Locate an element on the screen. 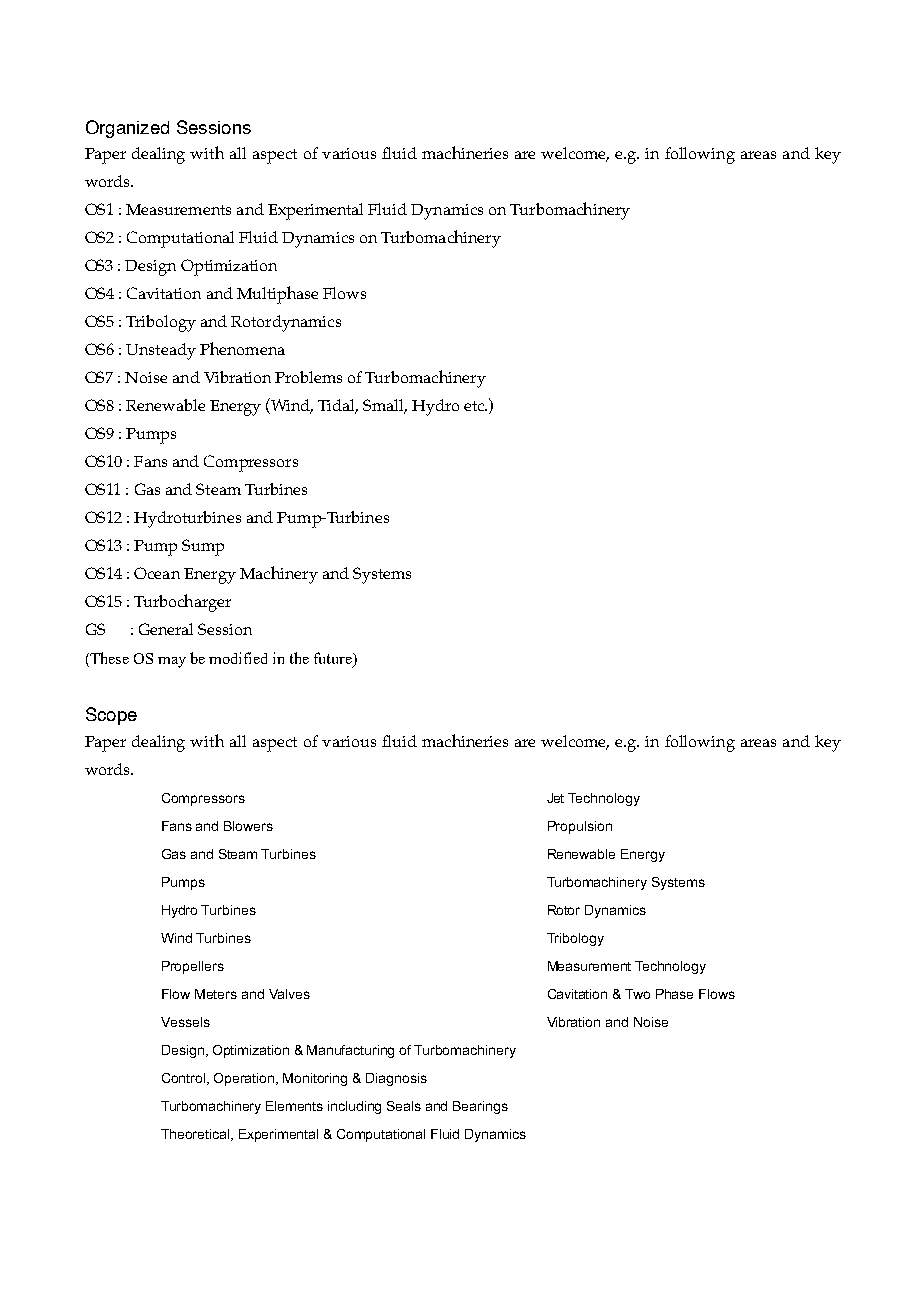 This screenshot has width=924, height=1308. Scope is located at coordinates (111, 716).
